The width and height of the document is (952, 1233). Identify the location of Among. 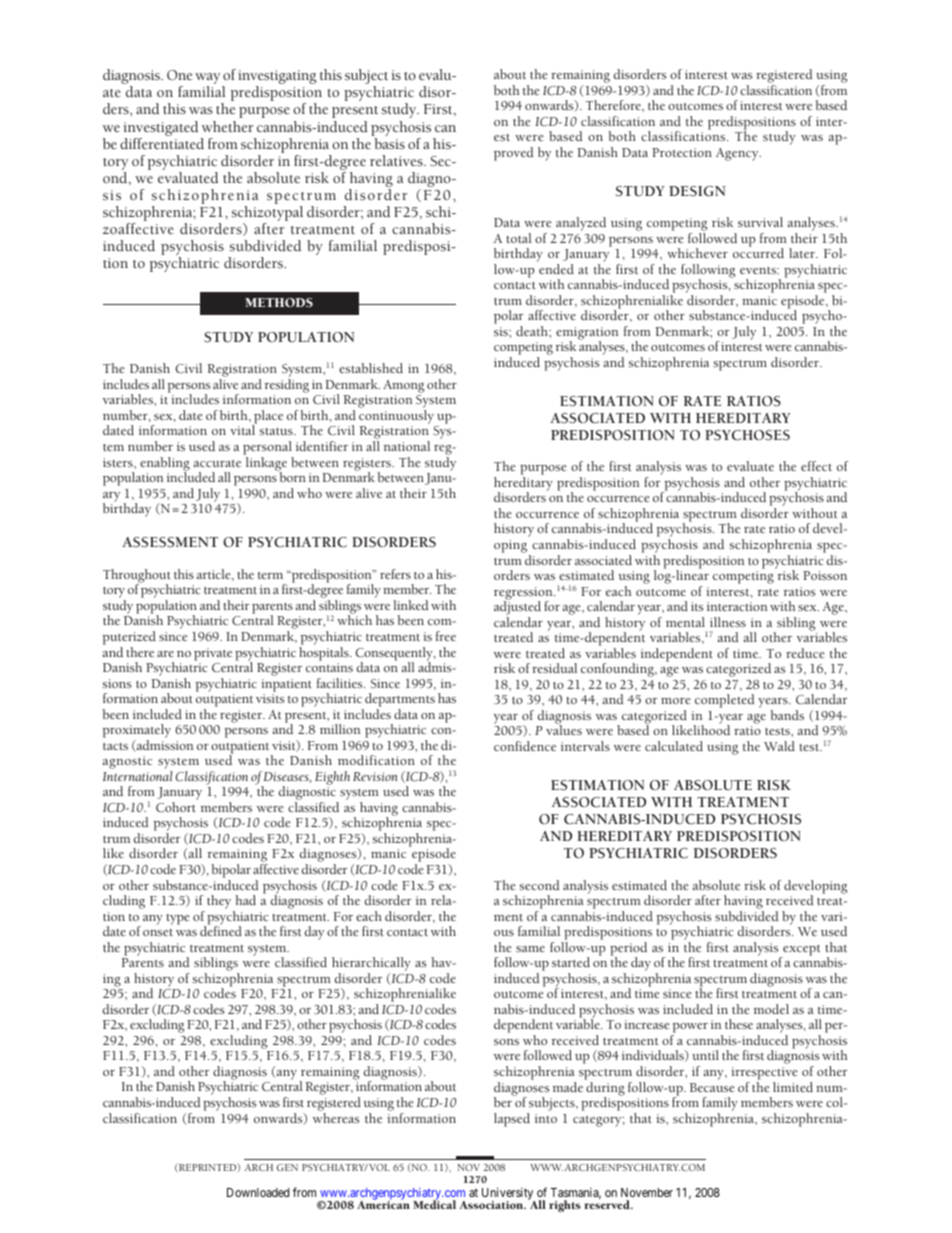
(404, 386).
